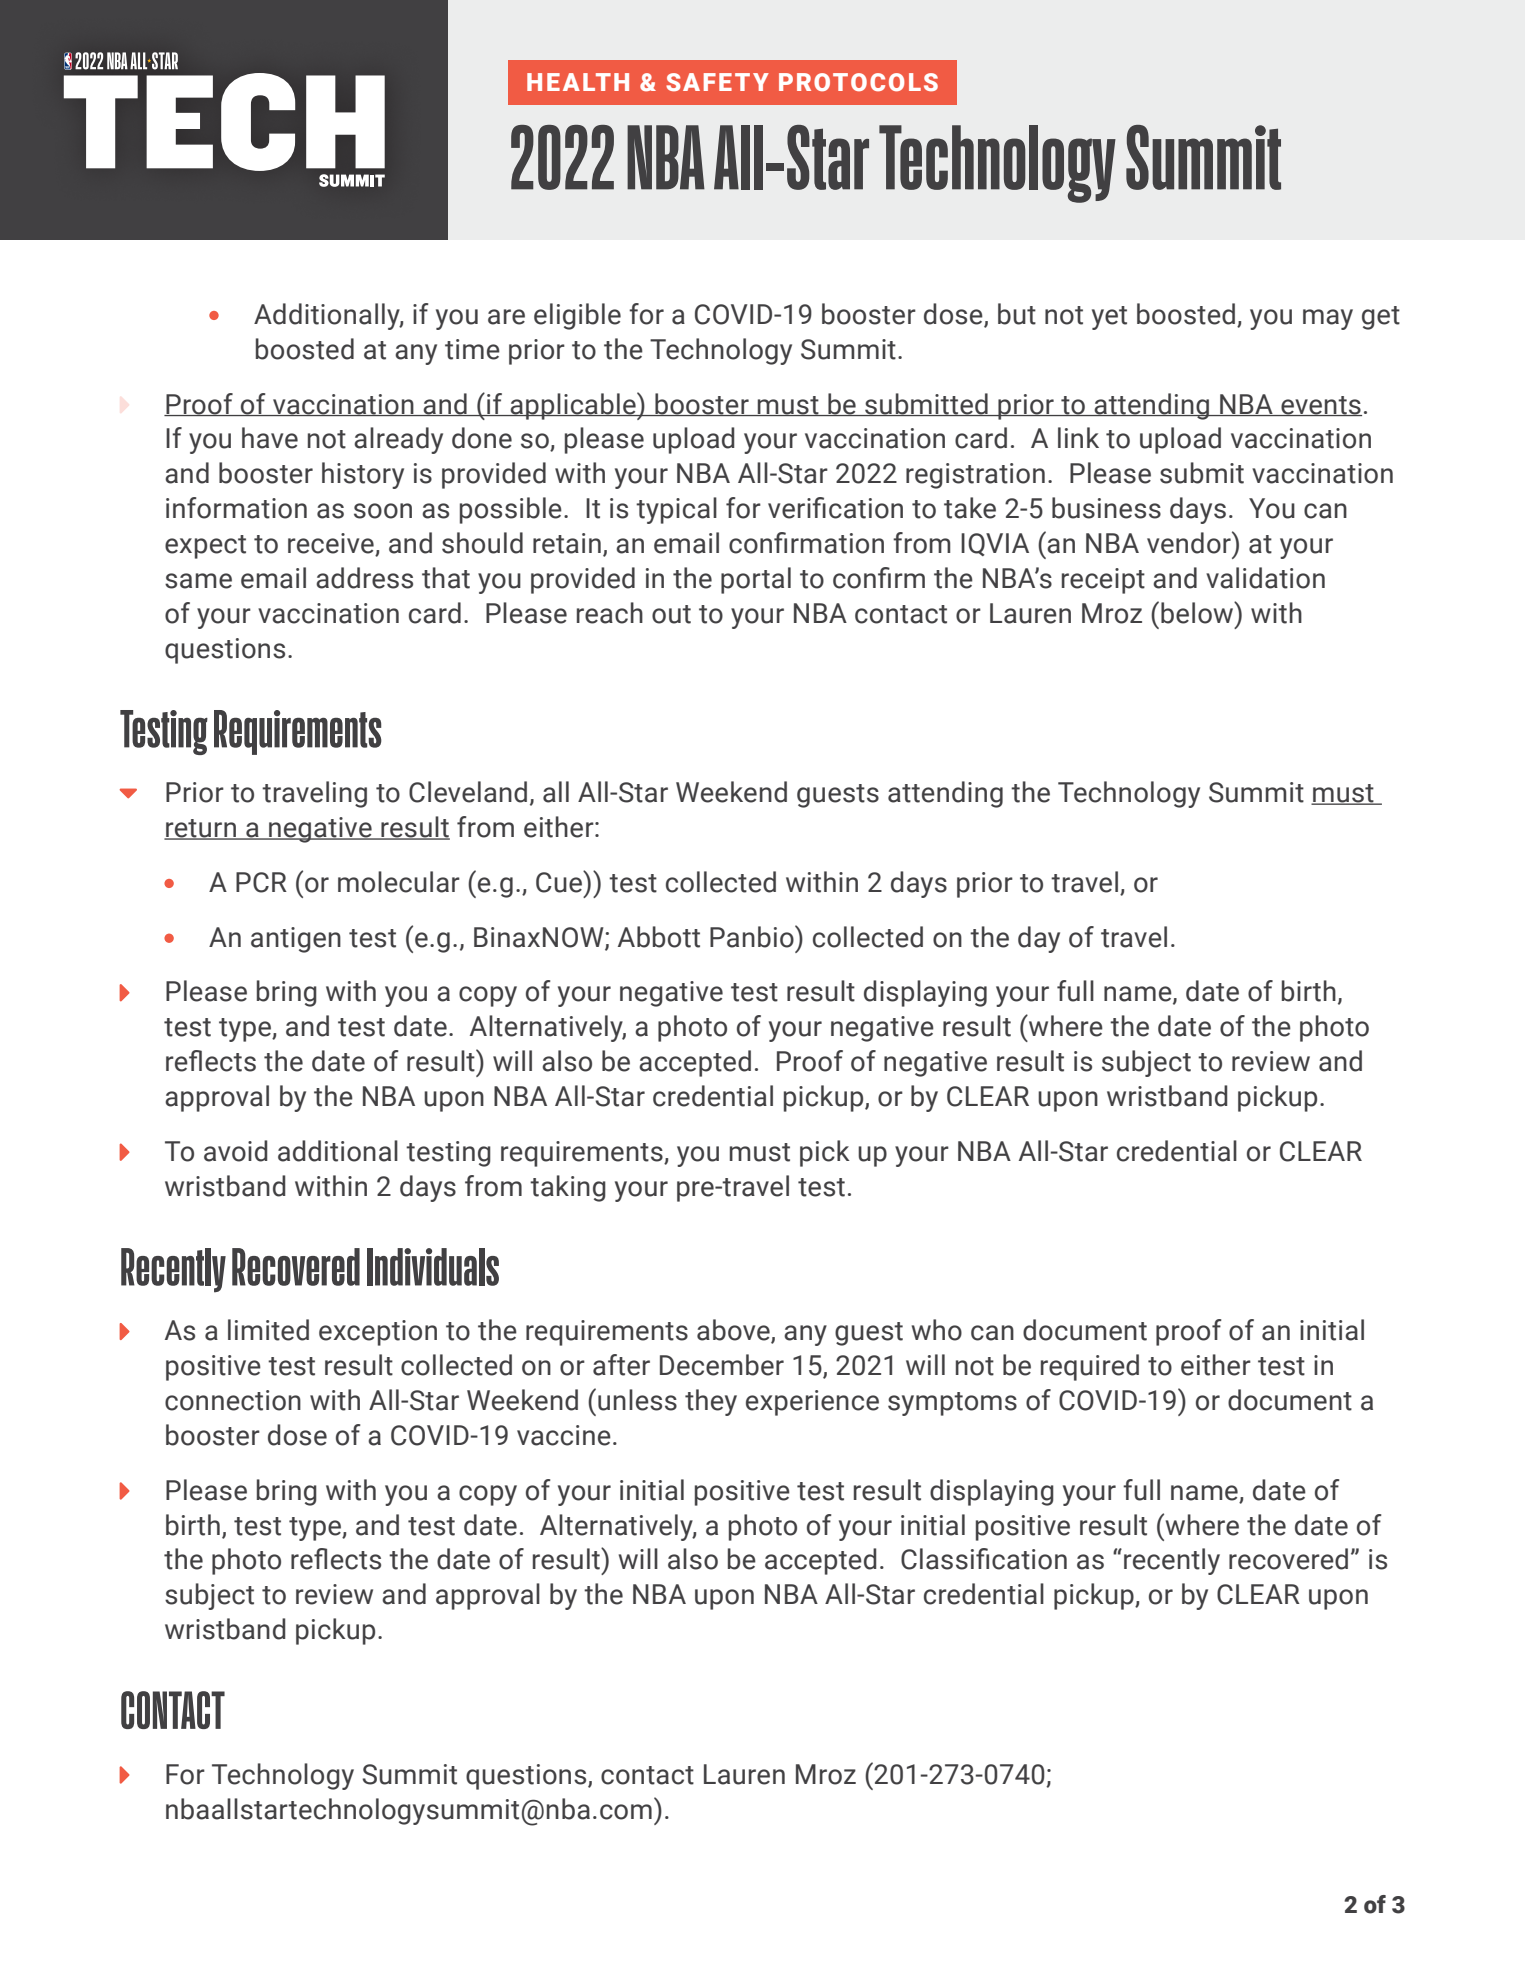 The width and height of the page is (1525, 1973). I want to click on Classification, so click(984, 1559).
